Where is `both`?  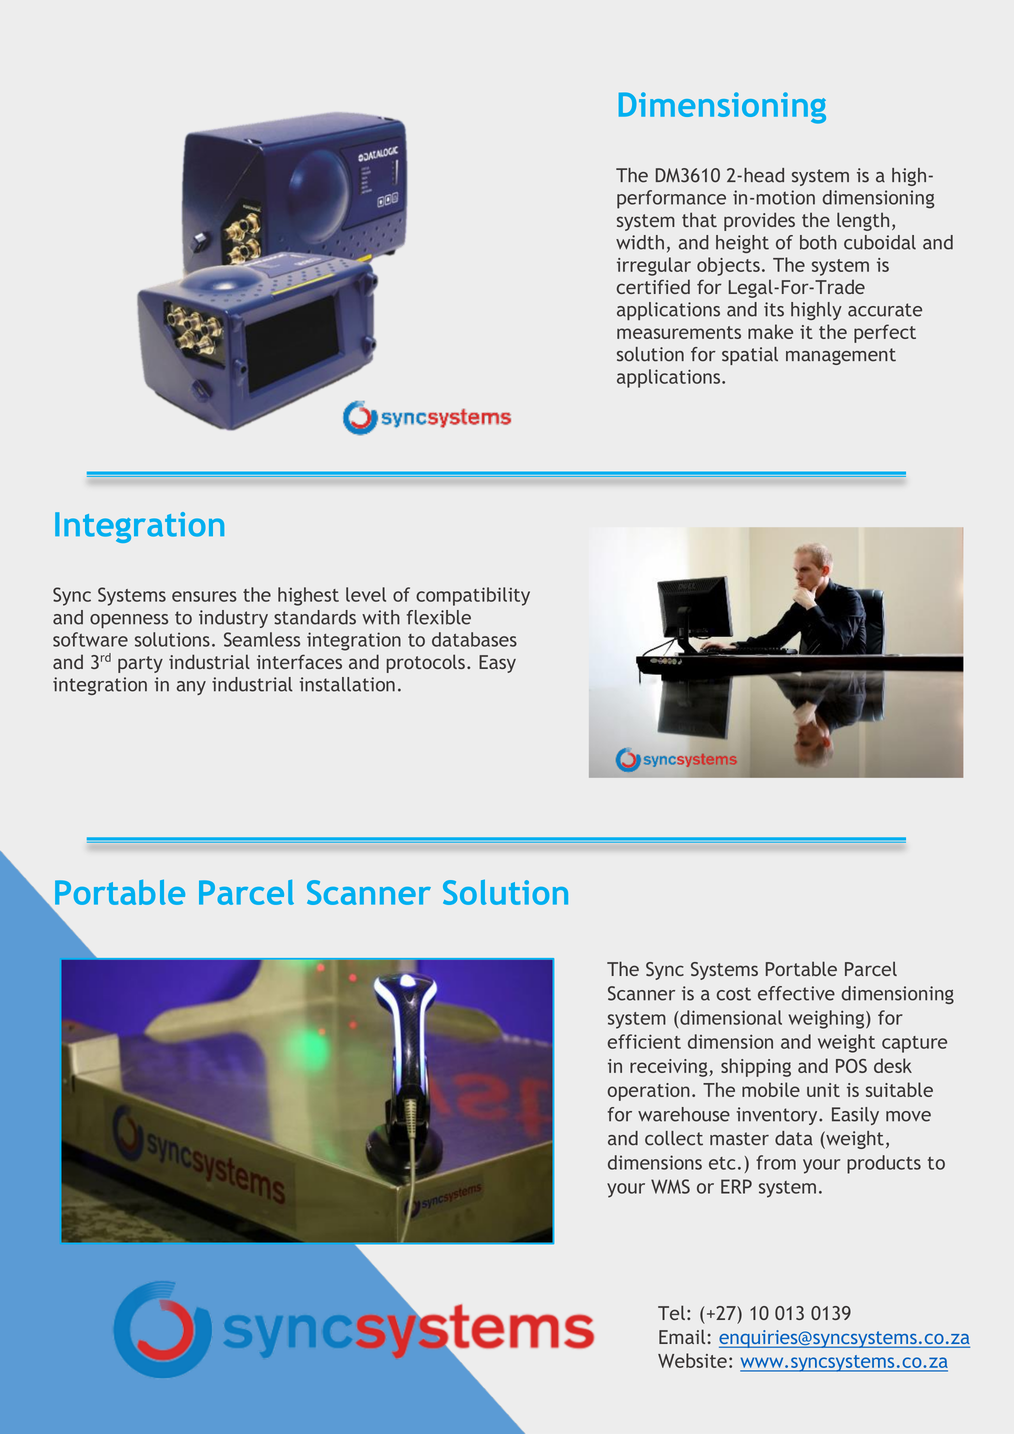 both is located at coordinates (818, 242).
